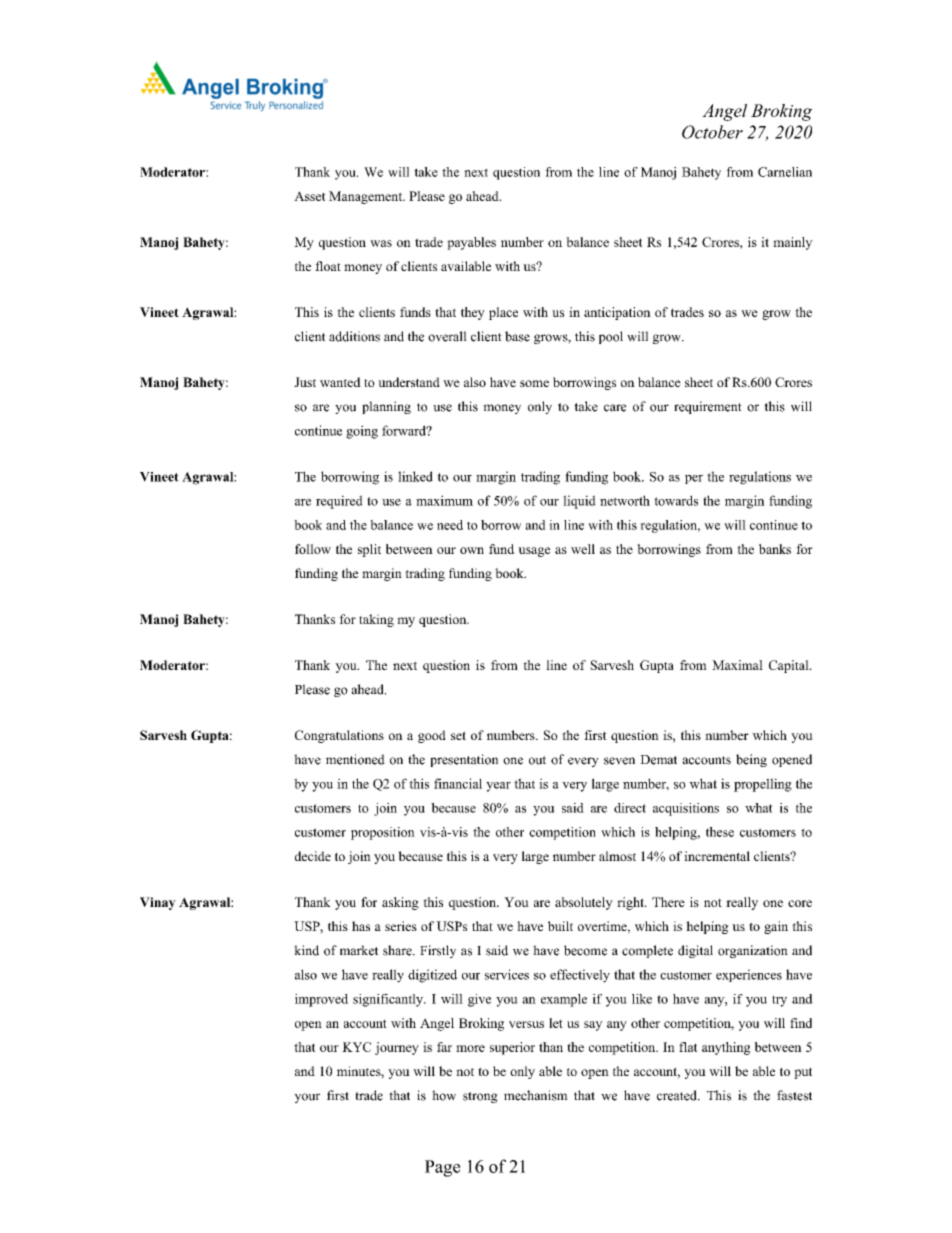 The width and height of the image is (952, 1233). Describe the element at coordinates (678, 1095) in the image. I see `created` at that location.
